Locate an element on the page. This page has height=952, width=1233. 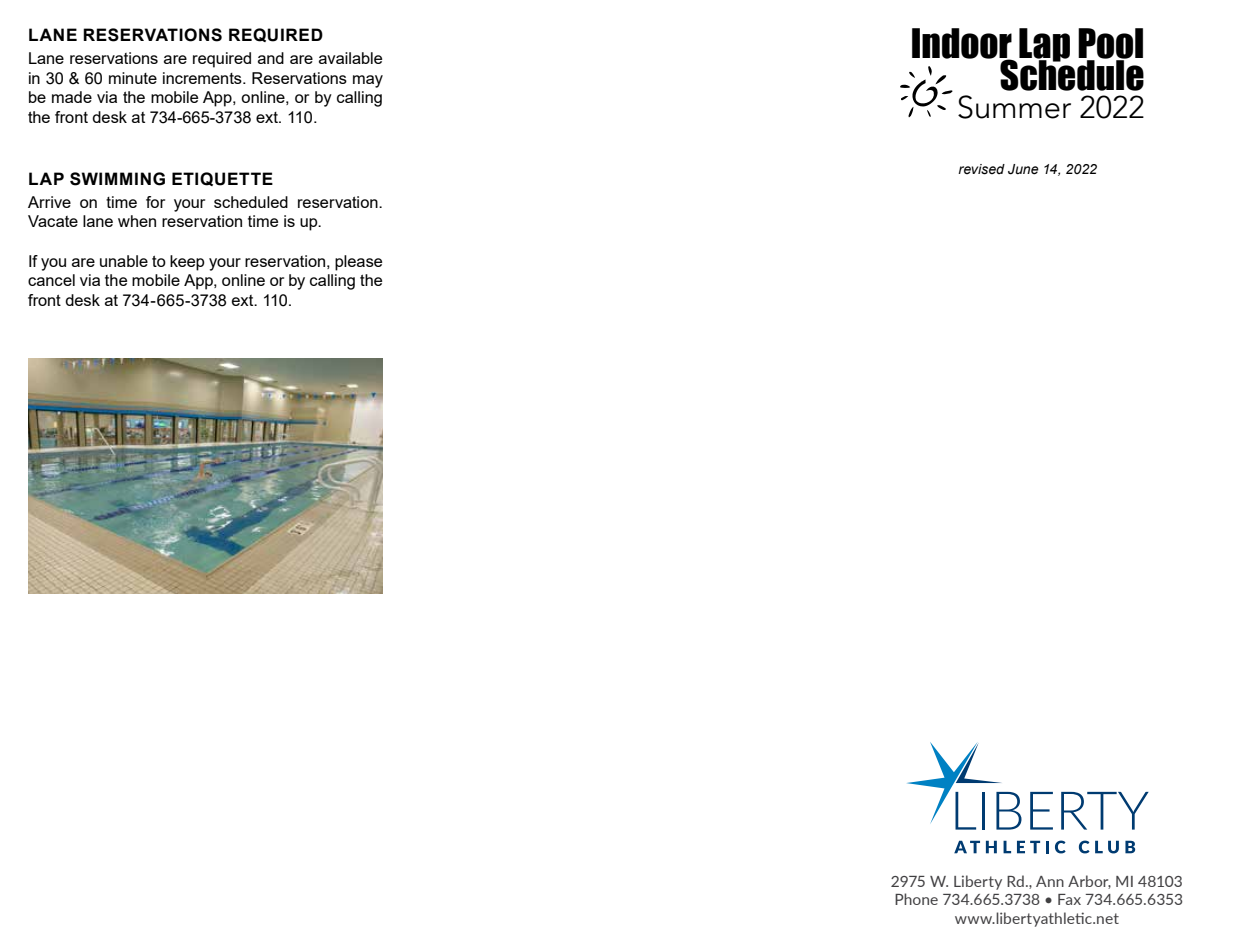
Fax is located at coordinates (1069, 899).
